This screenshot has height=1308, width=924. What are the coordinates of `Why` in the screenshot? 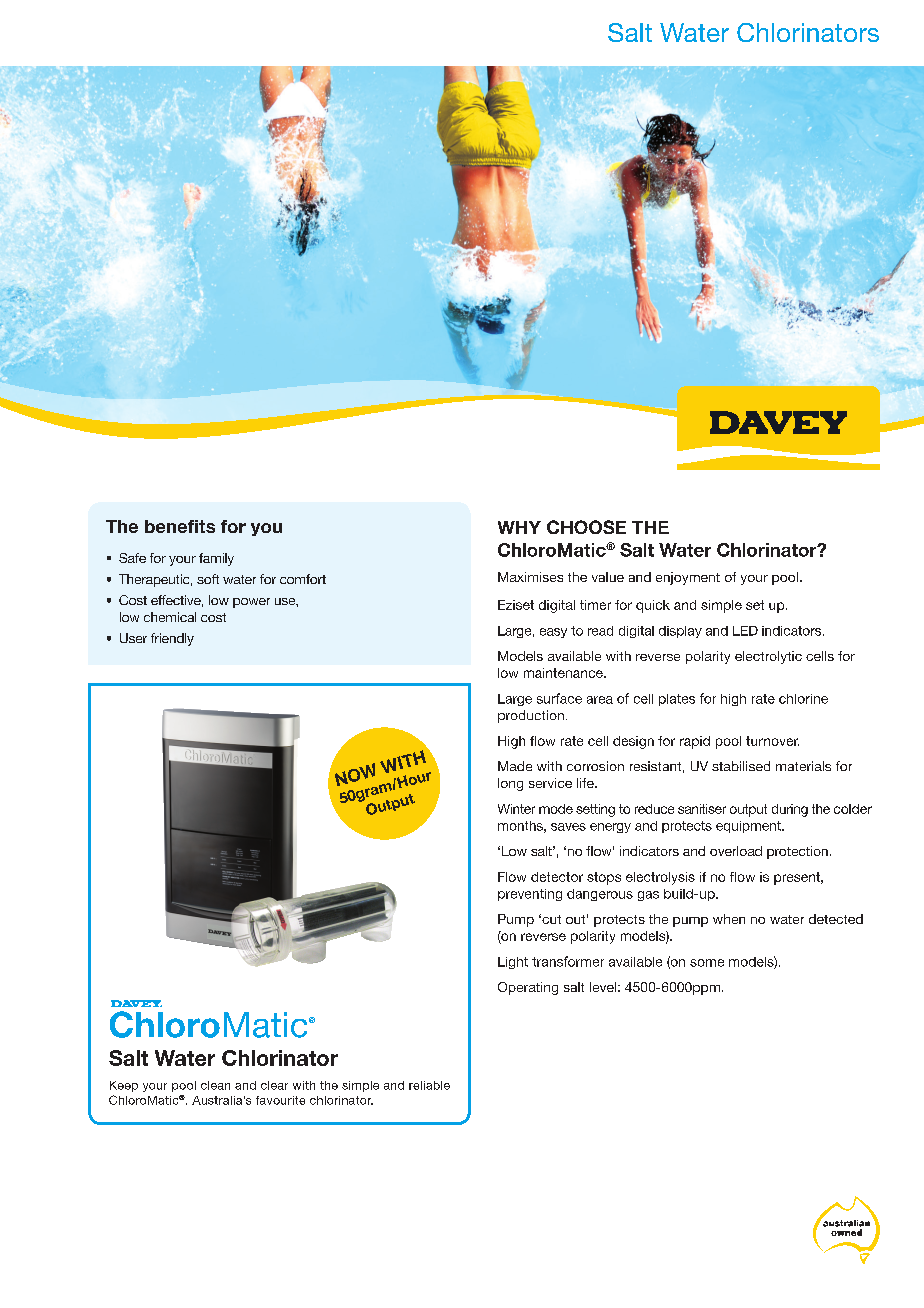 It's located at (519, 527).
